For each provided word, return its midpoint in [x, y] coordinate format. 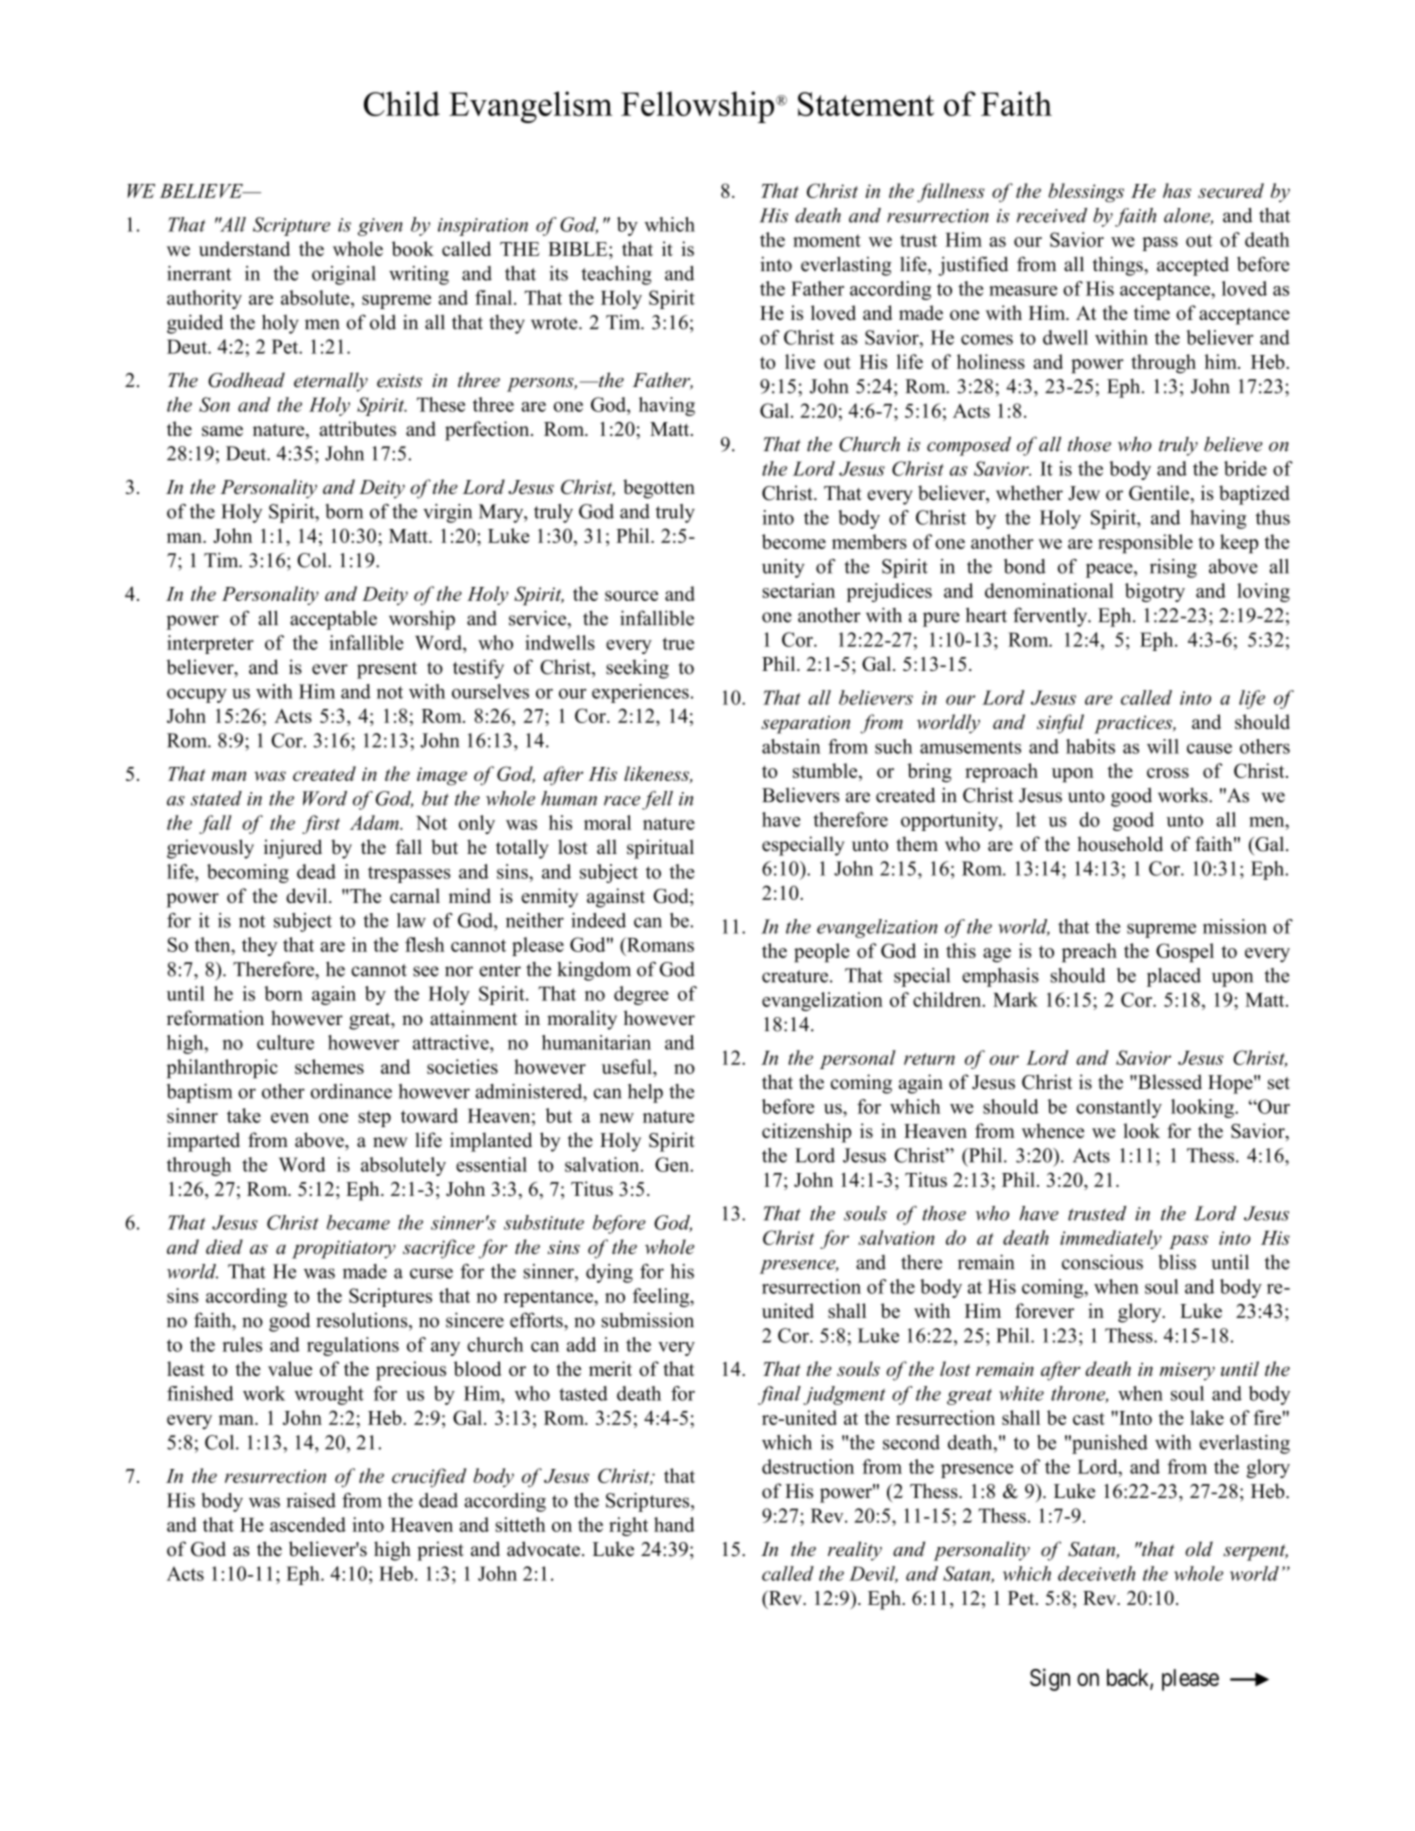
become [794, 541]
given [380, 227]
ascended [308, 1524]
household [1120, 844]
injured [293, 849]
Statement [866, 104]
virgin [447, 513]
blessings [1086, 193]
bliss [1177, 1262]
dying [609, 1273]
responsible [1145, 544]
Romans [659, 944]
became [358, 1222]
